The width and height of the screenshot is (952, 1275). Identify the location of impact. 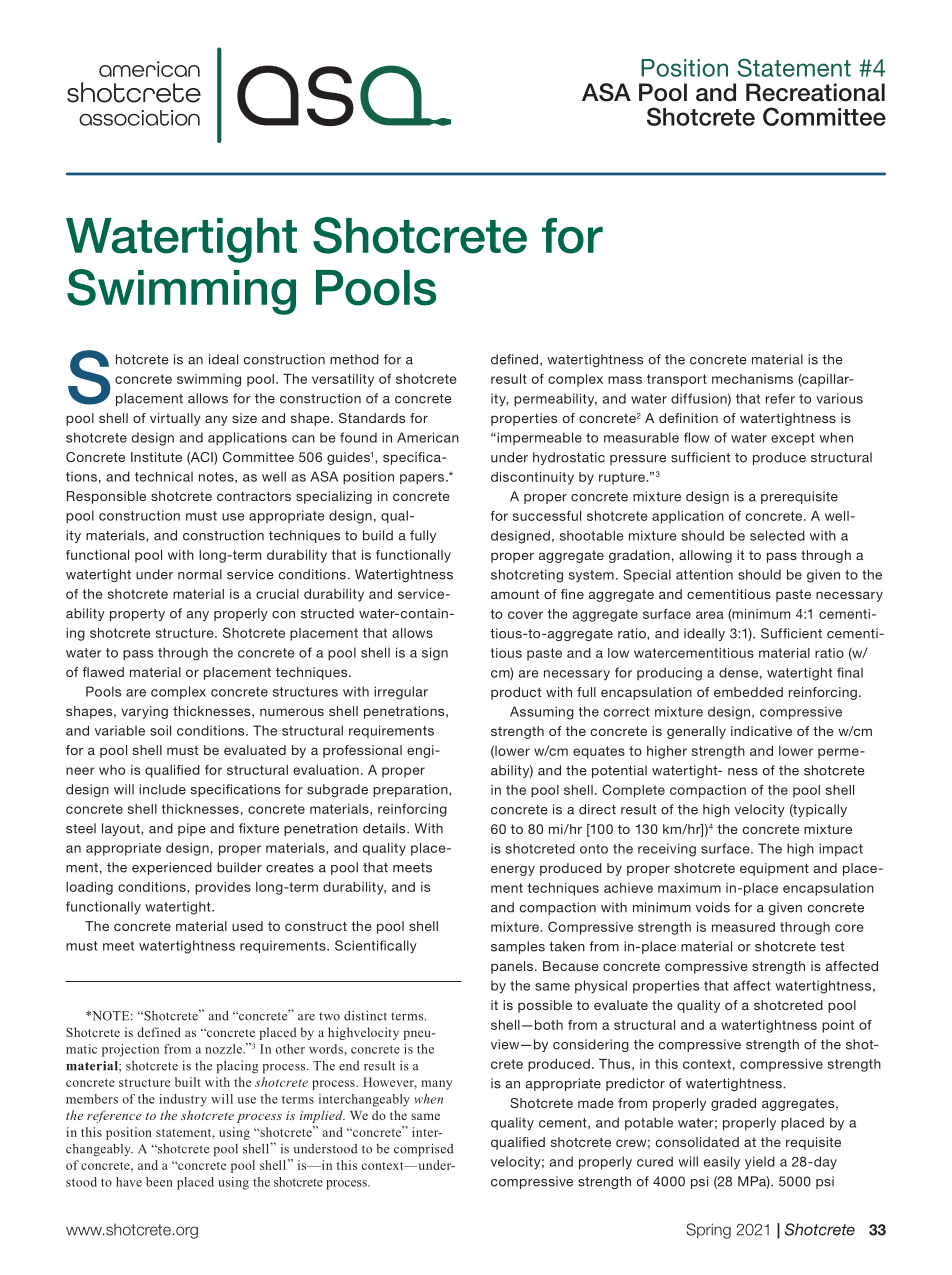
(841, 849).
